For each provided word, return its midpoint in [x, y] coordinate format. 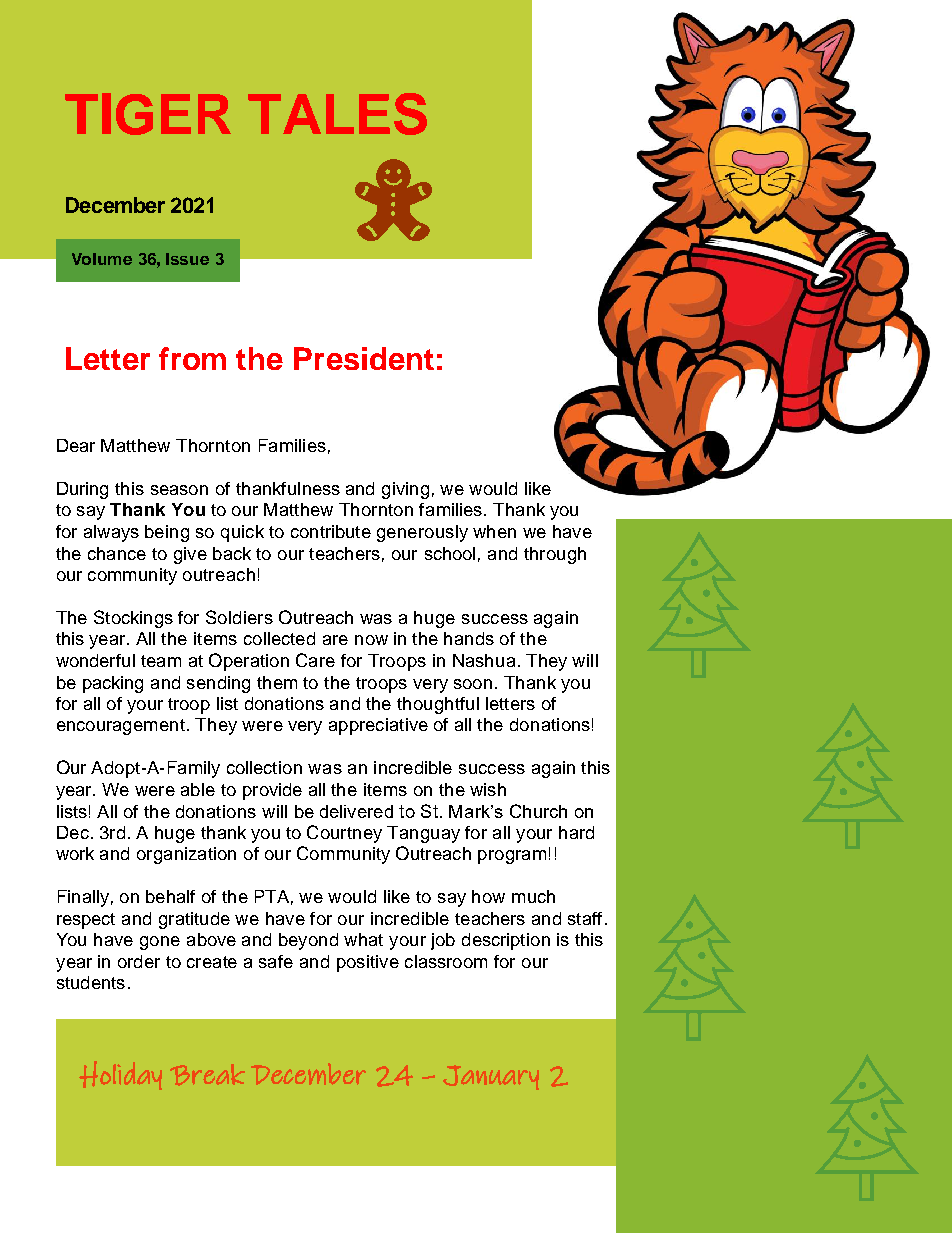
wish [488, 789]
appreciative [378, 726]
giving [405, 490]
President [364, 358]
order [139, 961]
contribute [331, 531]
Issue [187, 259]
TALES [337, 114]
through [555, 555]
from [192, 358]
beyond [308, 941]
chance [117, 553]
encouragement [121, 727]
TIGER [148, 114]
